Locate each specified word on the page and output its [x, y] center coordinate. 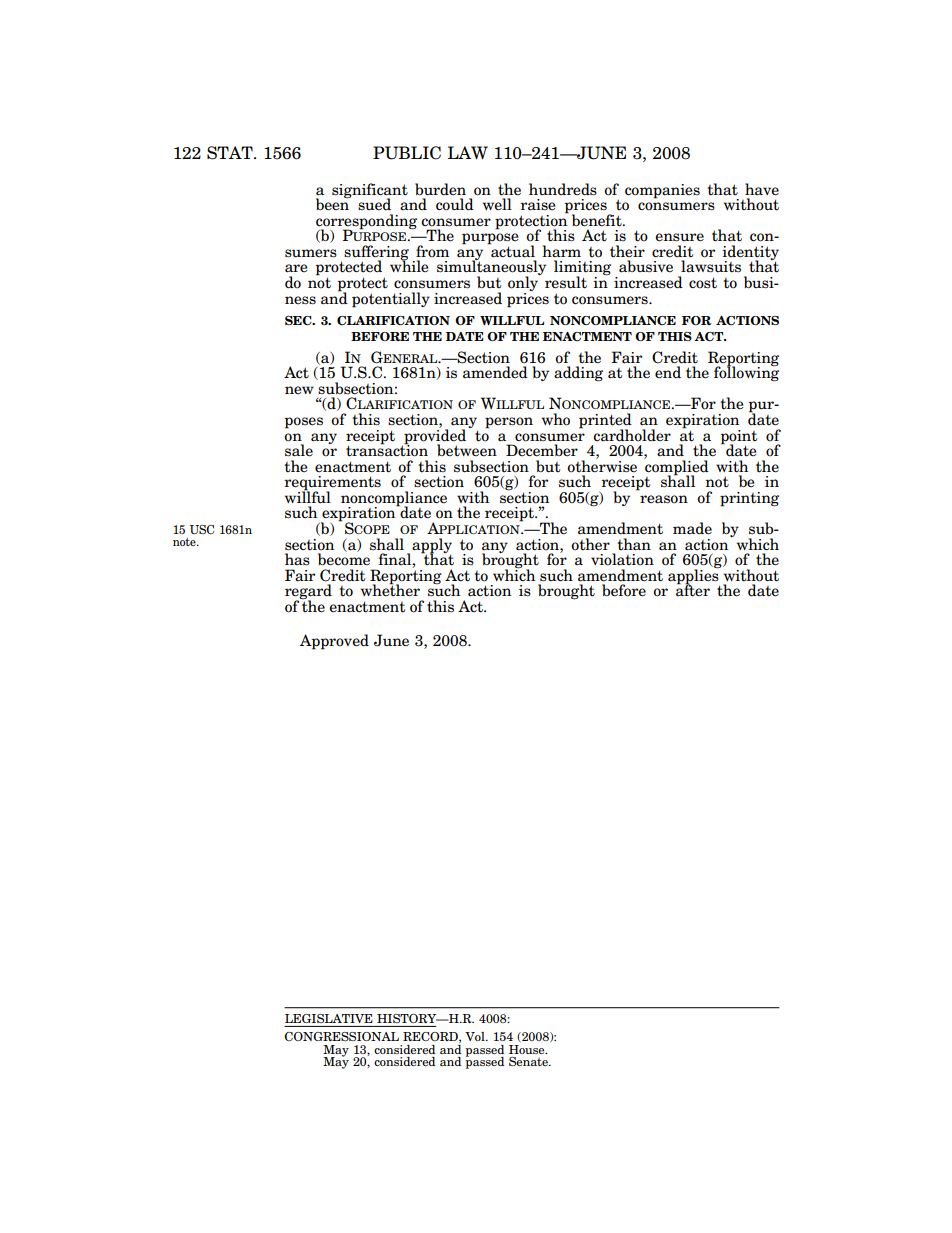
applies [694, 576]
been [333, 203]
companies [662, 191]
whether [390, 589]
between [467, 450]
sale [299, 450]
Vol [476, 1036]
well [497, 204]
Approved [334, 642]
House [528, 1049]
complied [676, 467]
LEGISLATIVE [329, 1018]
